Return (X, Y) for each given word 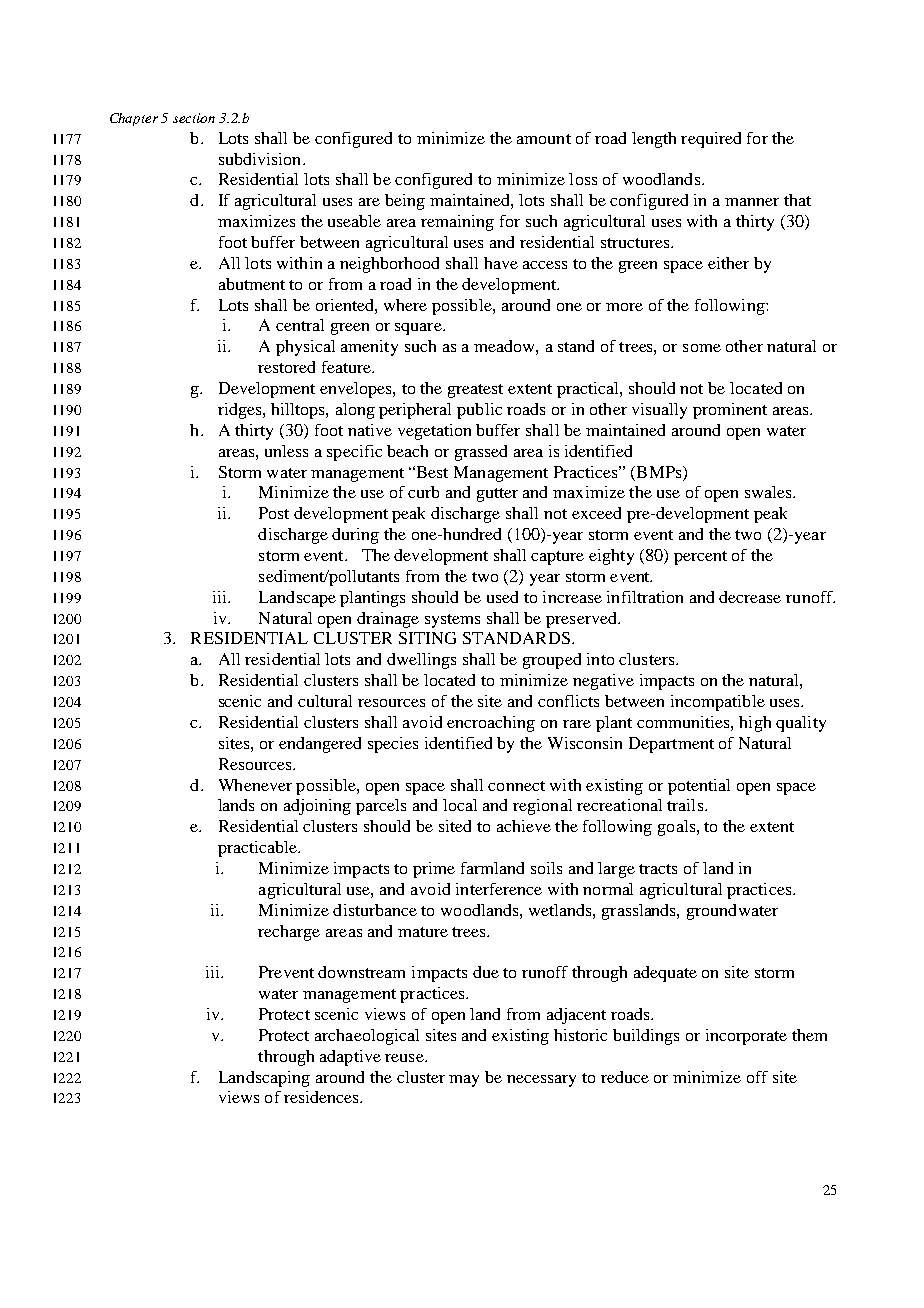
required (711, 140)
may (464, 1081)
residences (322, 1097)
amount (544, 139)
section (194, 118)
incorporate (746, 1037)
